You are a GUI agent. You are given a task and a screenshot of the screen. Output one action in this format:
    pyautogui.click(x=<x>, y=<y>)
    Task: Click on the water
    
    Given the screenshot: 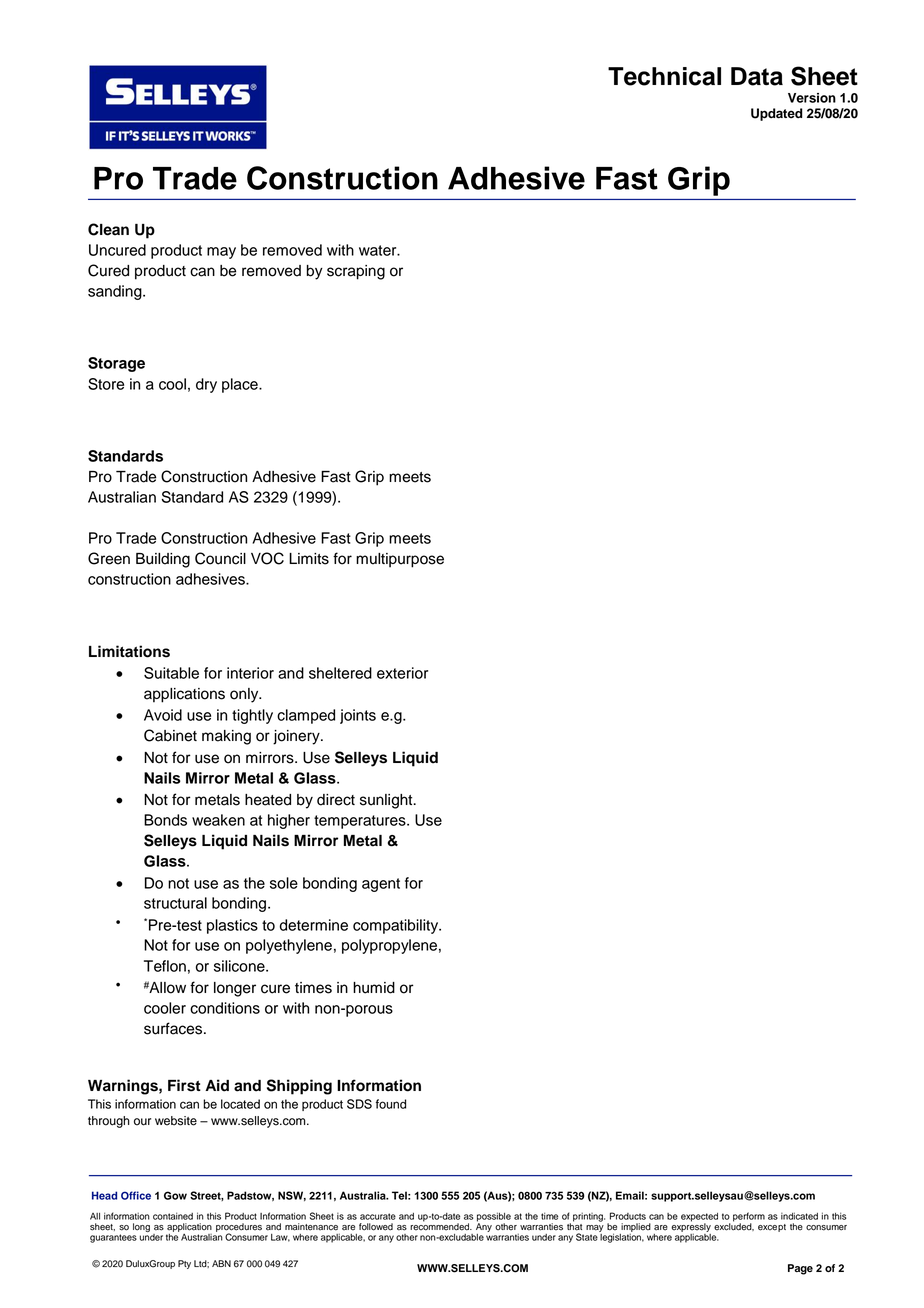 What is the action you would take?
    pyautogui.click(x=379, y=250)
